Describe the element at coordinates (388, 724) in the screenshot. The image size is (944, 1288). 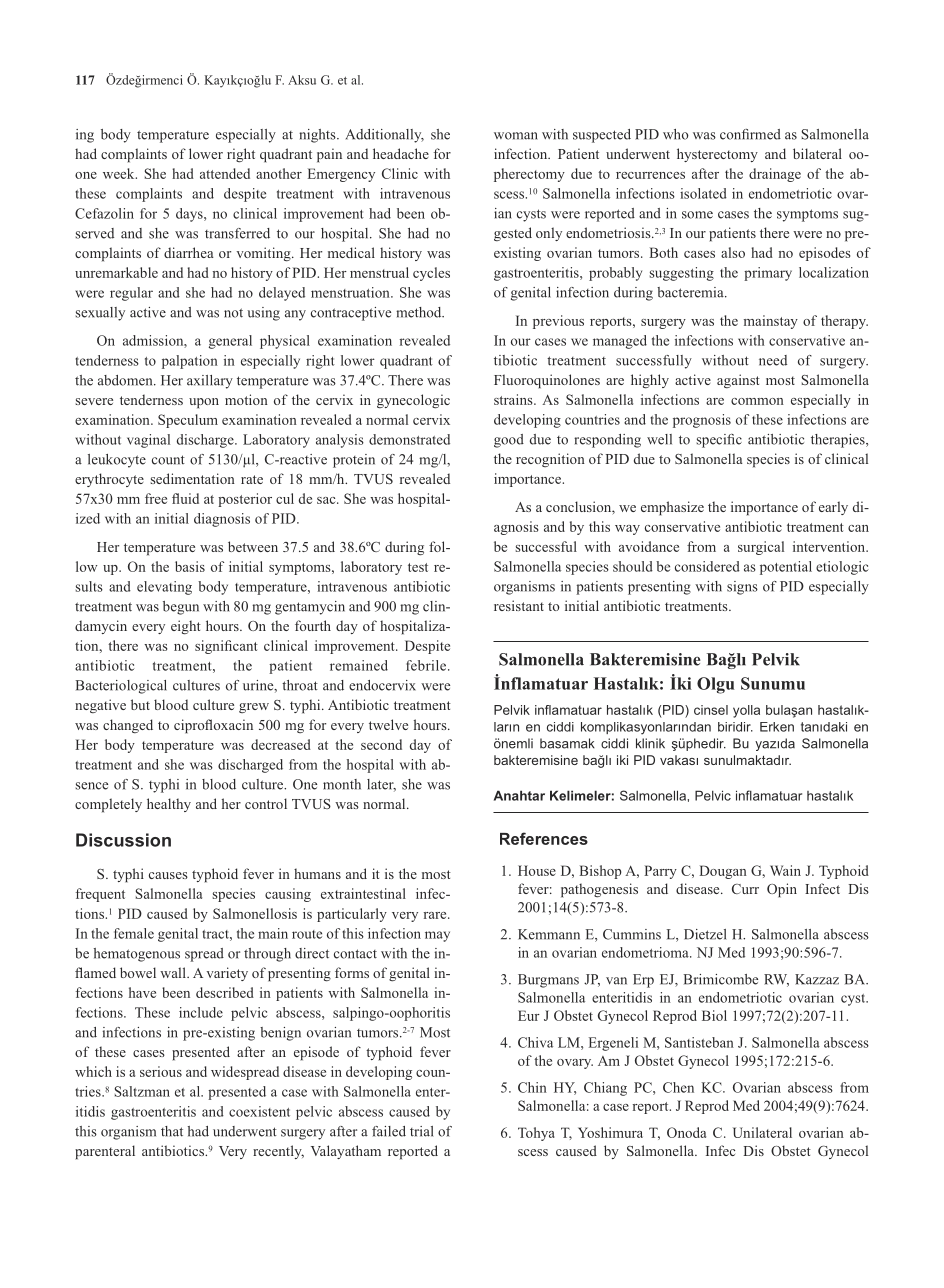
I see `twelve` at that location.
